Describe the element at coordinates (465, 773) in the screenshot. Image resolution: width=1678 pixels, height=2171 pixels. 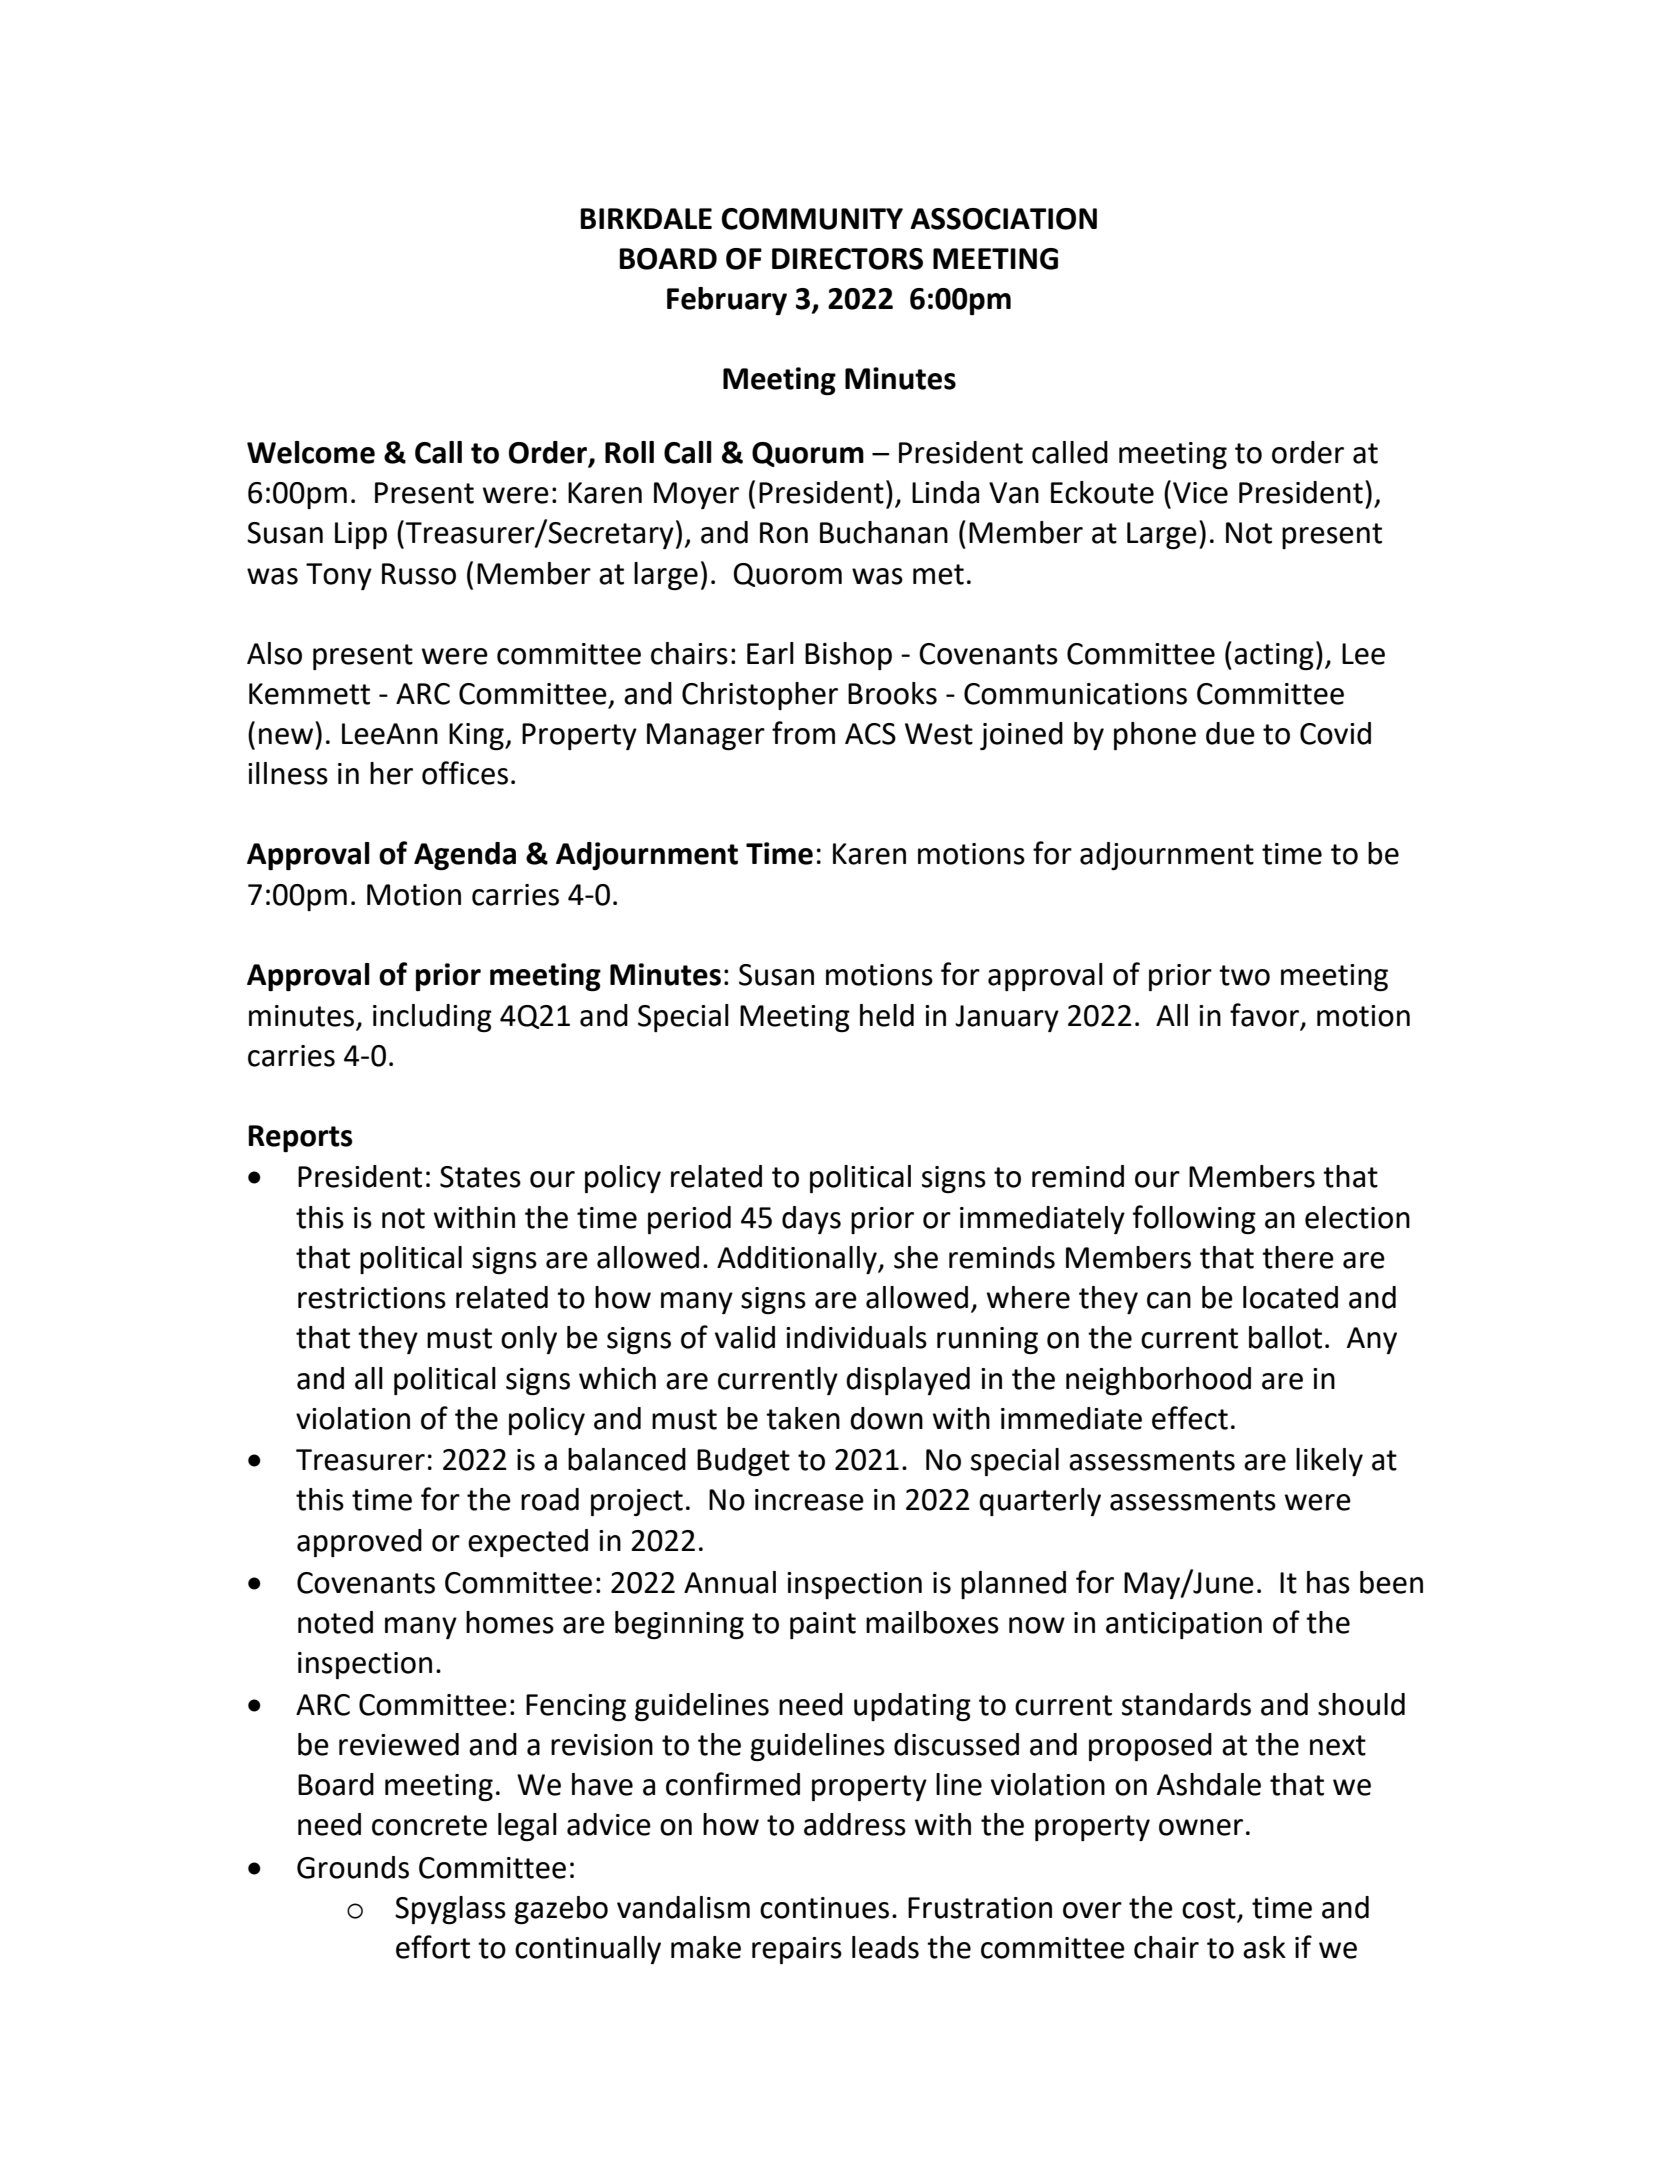
I see `offices` at that location.
